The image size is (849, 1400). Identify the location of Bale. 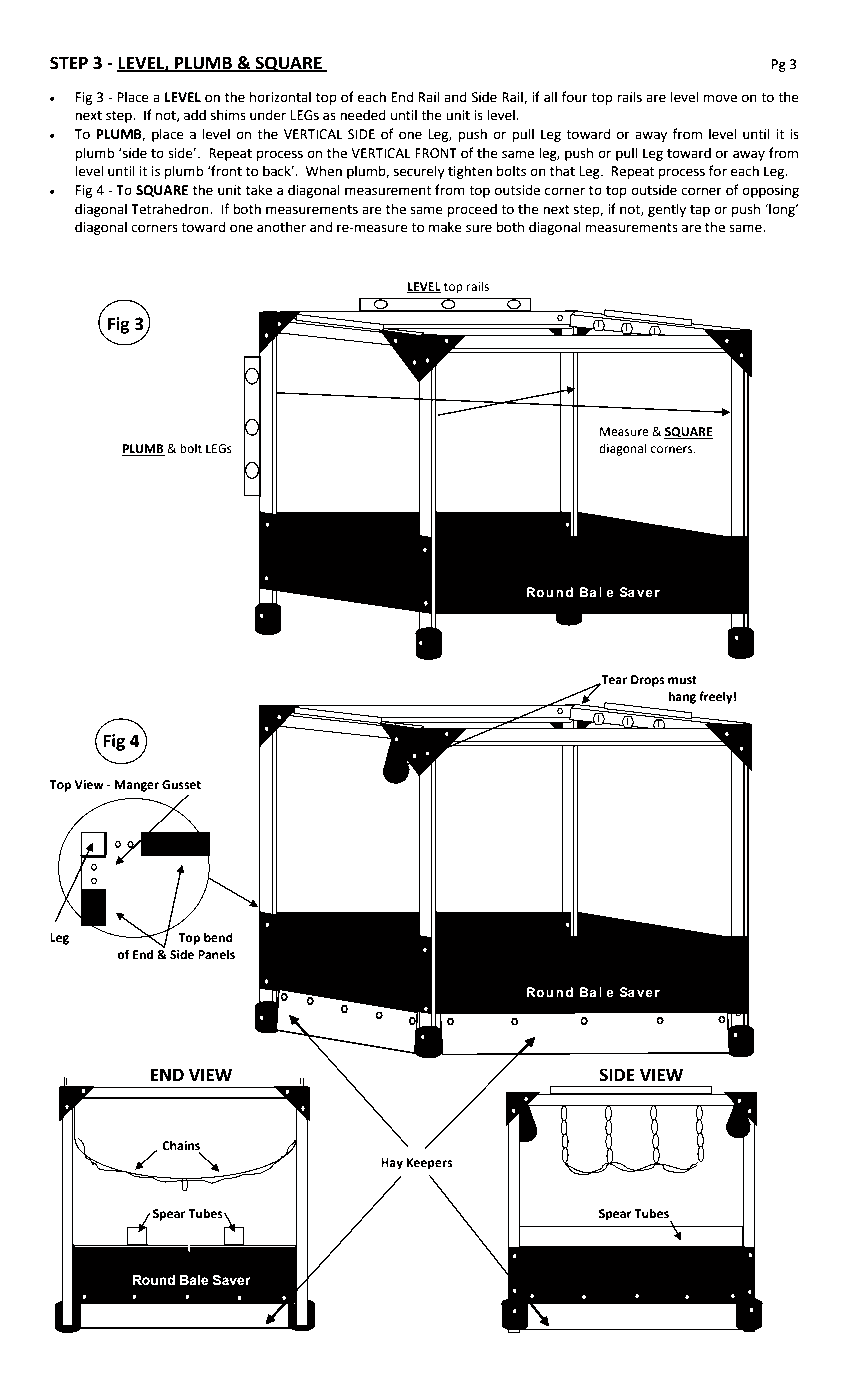
(194, 1280).
